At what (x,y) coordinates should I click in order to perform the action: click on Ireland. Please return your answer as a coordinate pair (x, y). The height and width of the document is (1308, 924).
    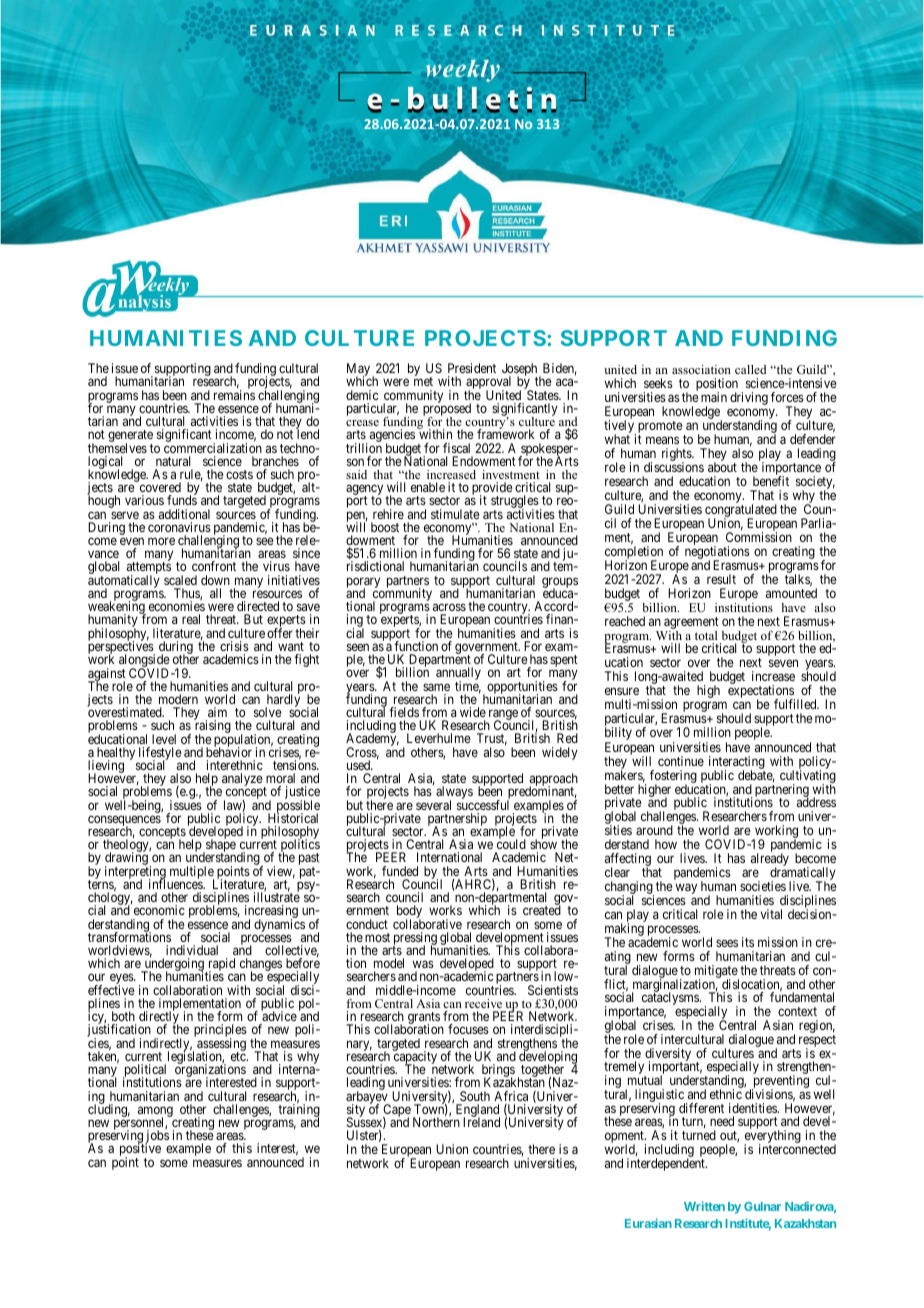
    Looking at the image, I should click on (481, 1121).
